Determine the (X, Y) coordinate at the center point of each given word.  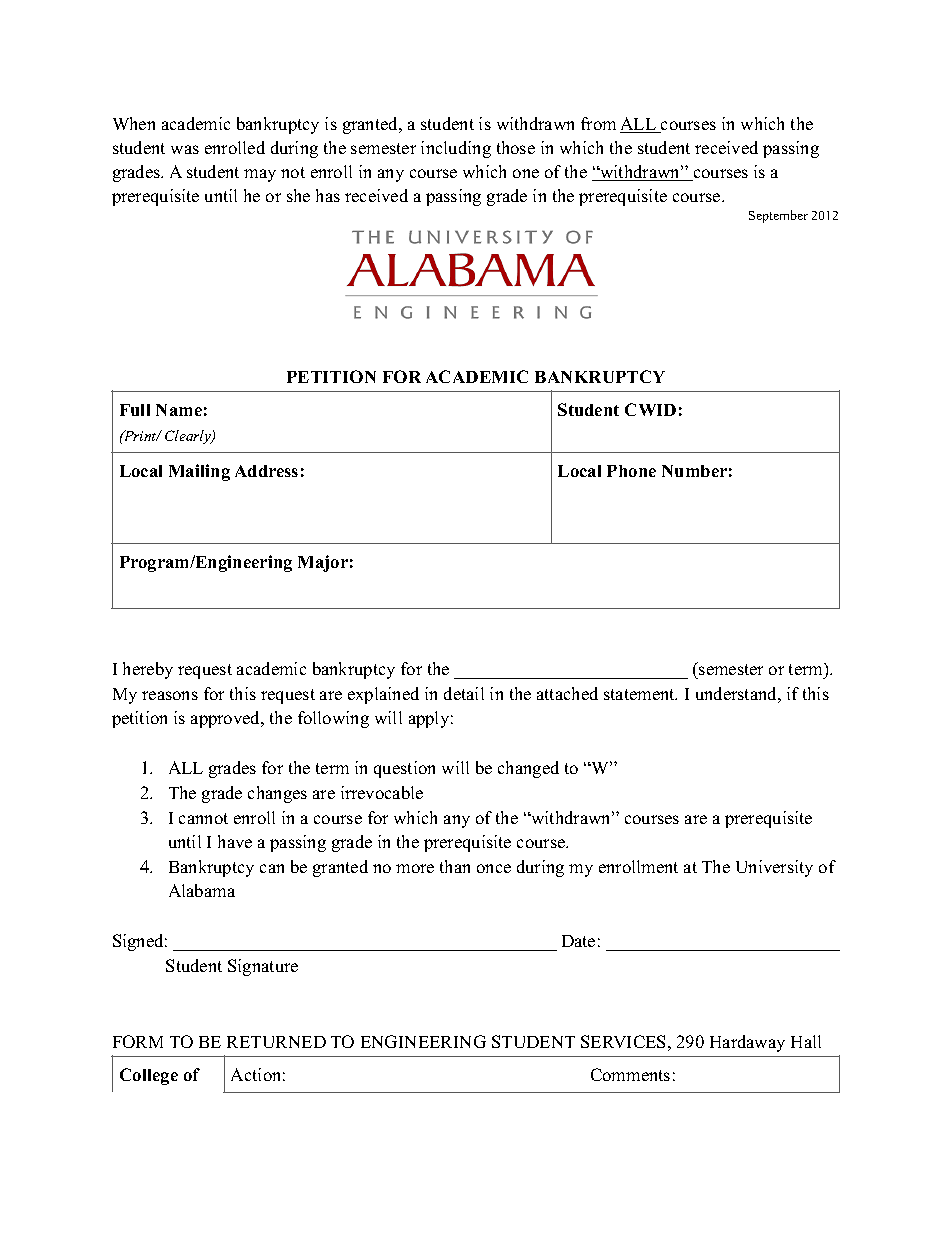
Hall (806, 1041)
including (456, 149)
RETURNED (276, 1042)
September (778, 216)
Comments (630, 1074)
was (185, 149)
